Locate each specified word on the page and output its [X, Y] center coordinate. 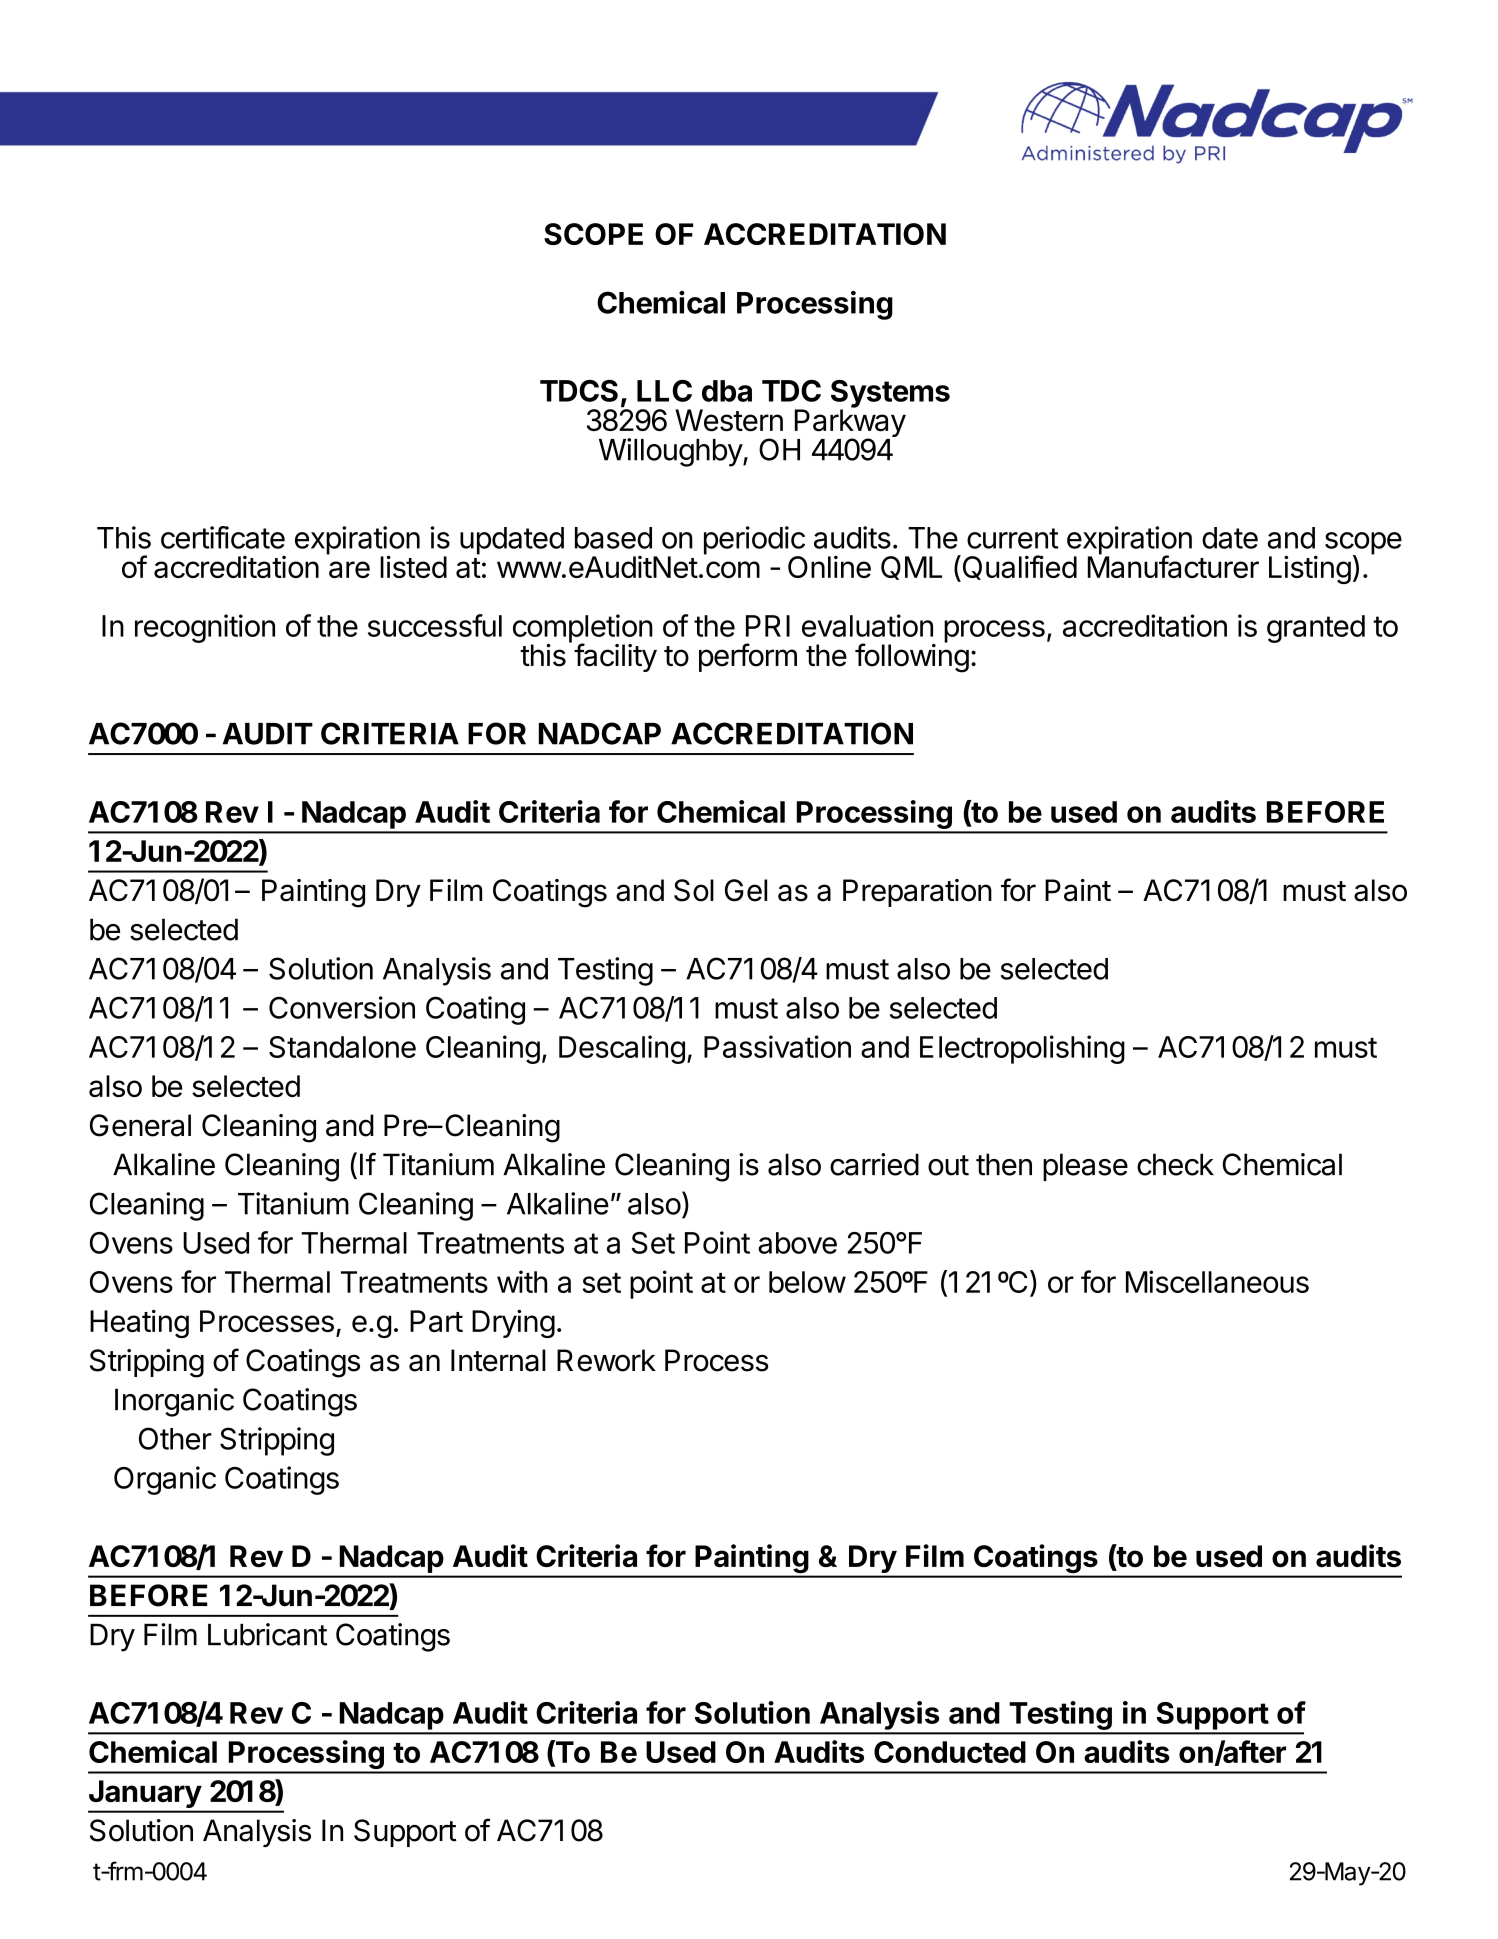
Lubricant [267, 1634]
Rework [606, 1360]
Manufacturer [1173, 566]
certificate [223, 537]
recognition [205, 628]
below [807, 1282]
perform [748, 657]
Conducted [950, 1752]
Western [729, 420]
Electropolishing [1022, 1049]
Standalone [342, 1047]
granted [1316, 629]
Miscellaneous [1217, 1281]
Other [175, 1438]
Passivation [777, 1046]
